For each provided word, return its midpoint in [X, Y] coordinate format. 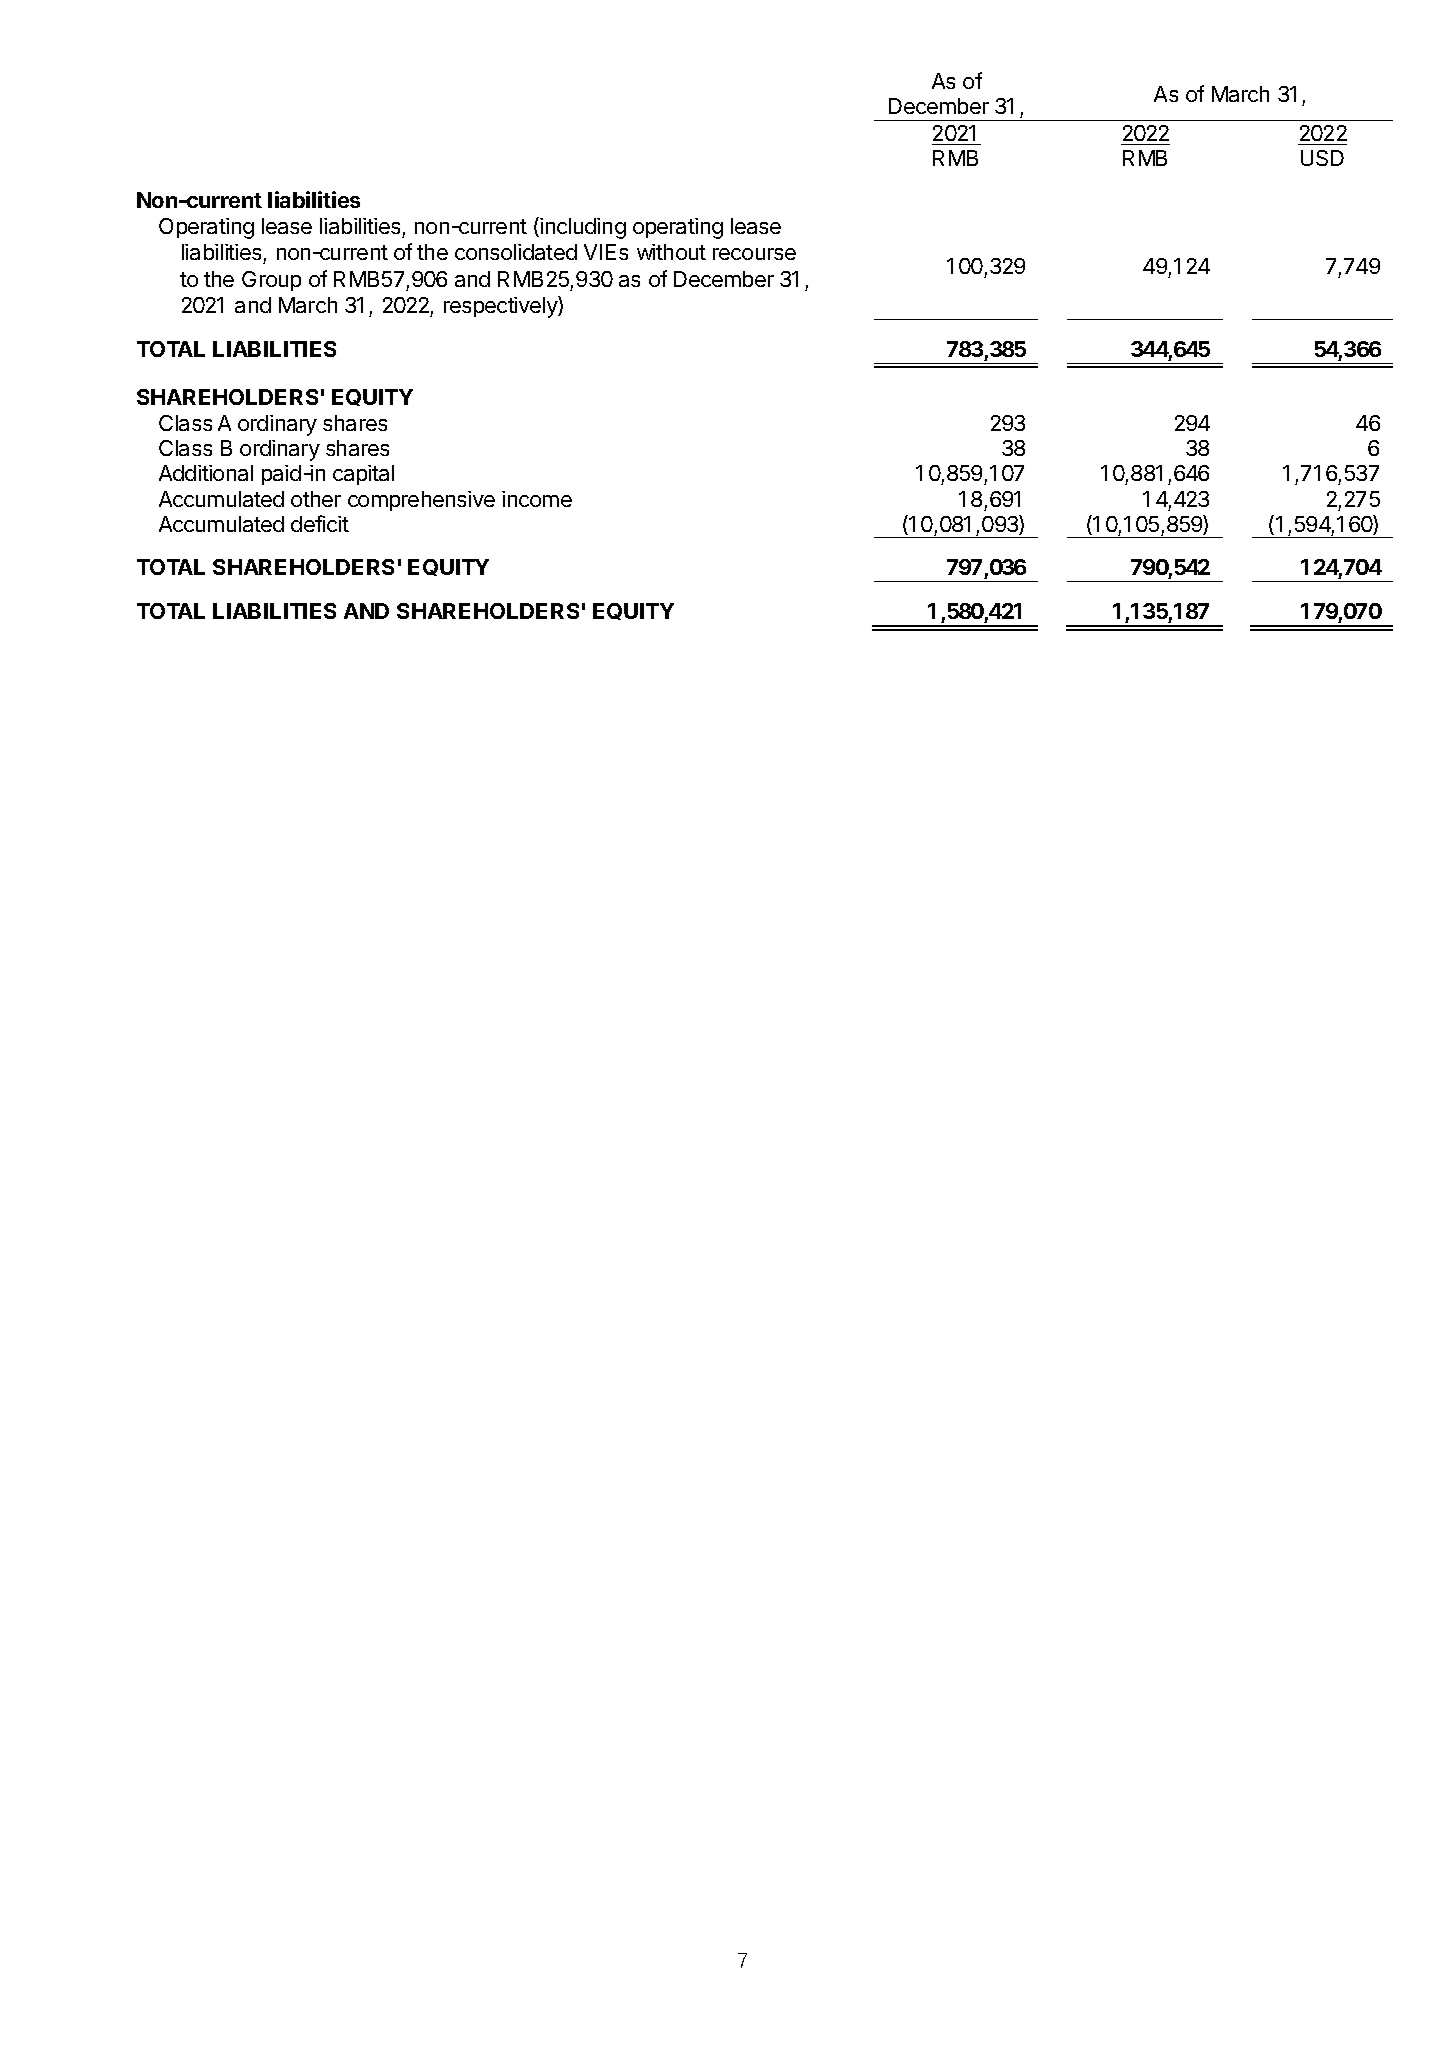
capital [363, 475]
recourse [754, 254]
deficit [320, 523]
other [316, 499]
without [671, 252]
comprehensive [421, 501]
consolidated [516, 252]
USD [1322, 158]
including [583, 228]
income [537, 499]
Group [271, 281]
